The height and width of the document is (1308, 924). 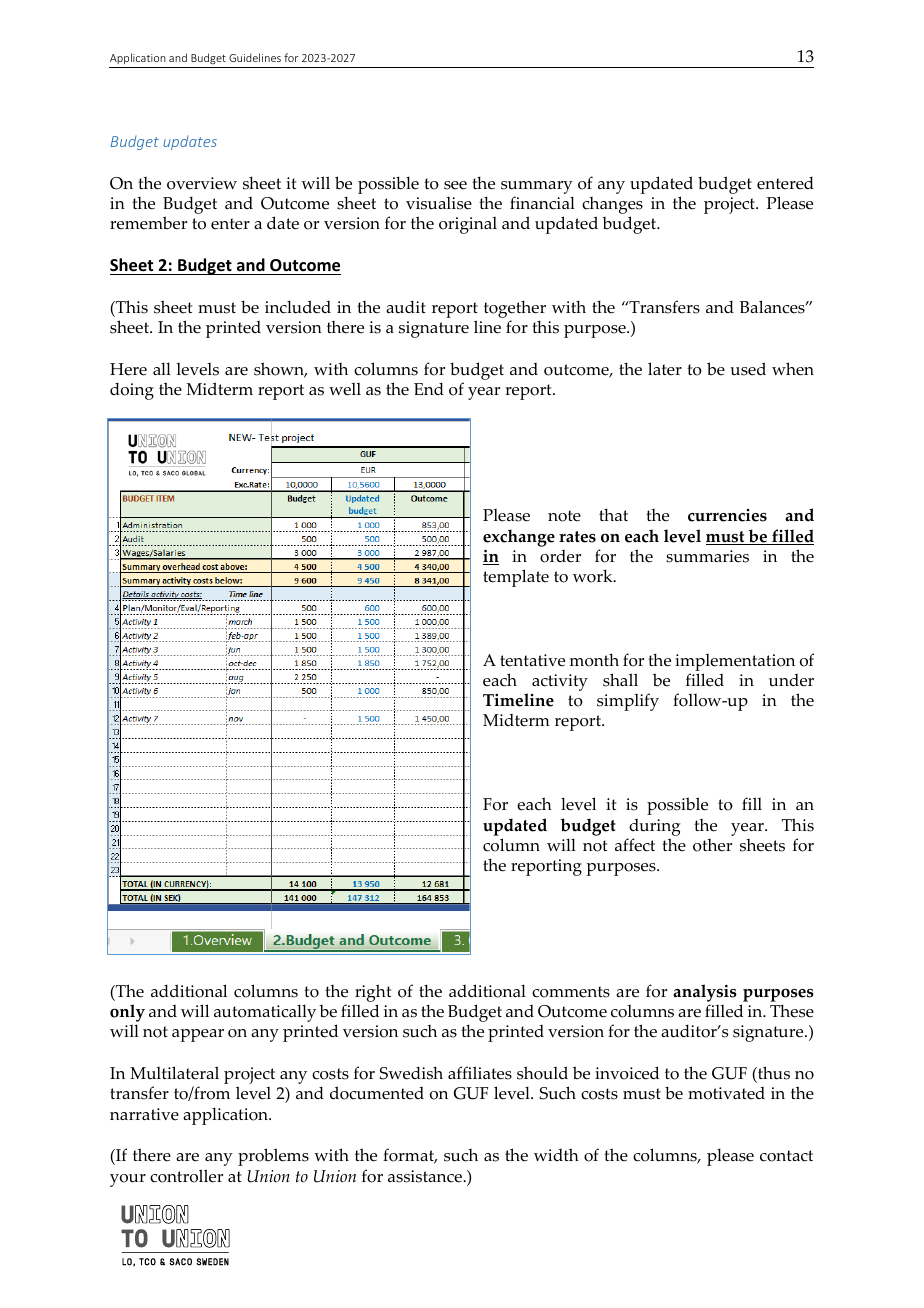 I want to click on contact, so click(x=786, y=1156).
